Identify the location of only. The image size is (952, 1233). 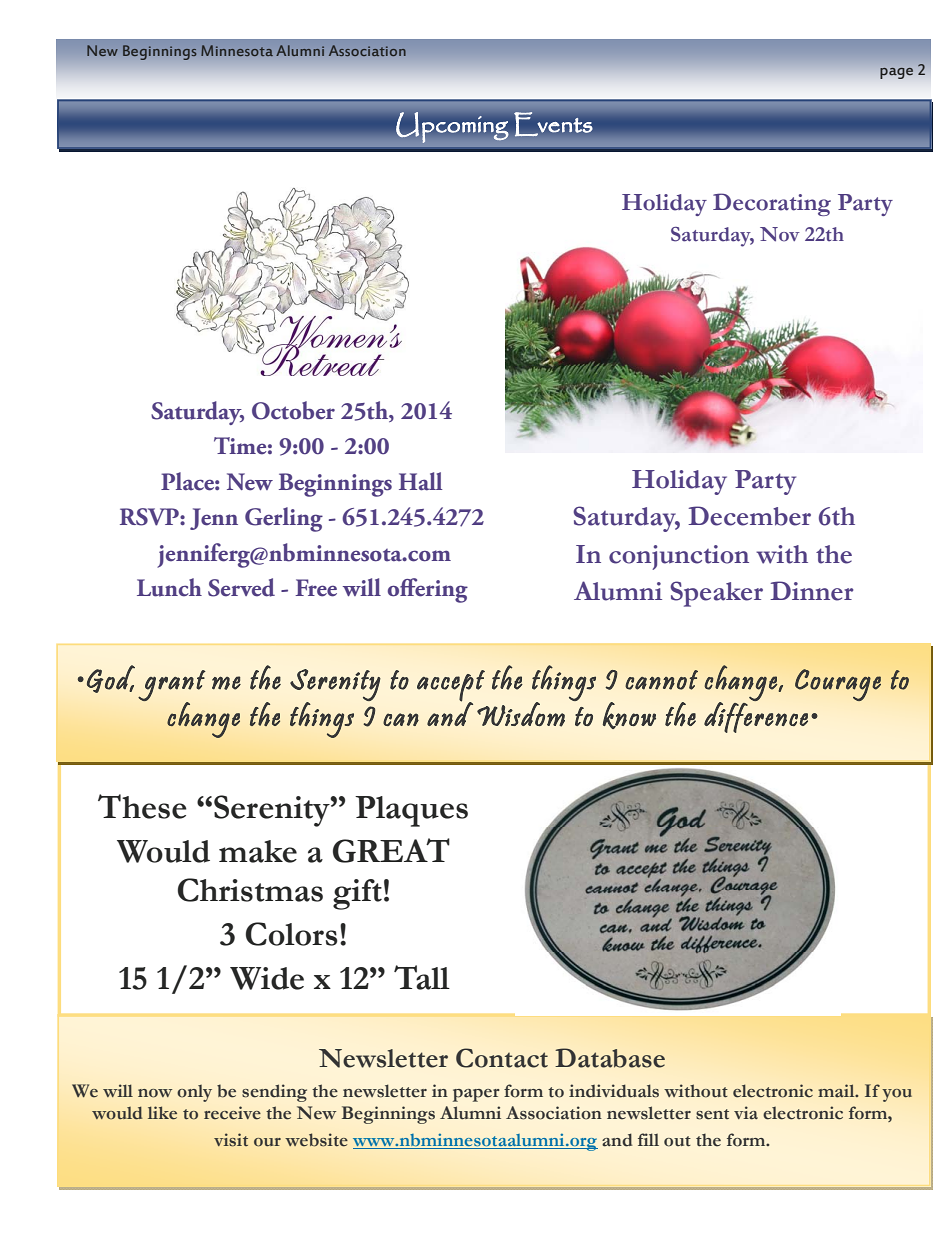
(194, 1093).
